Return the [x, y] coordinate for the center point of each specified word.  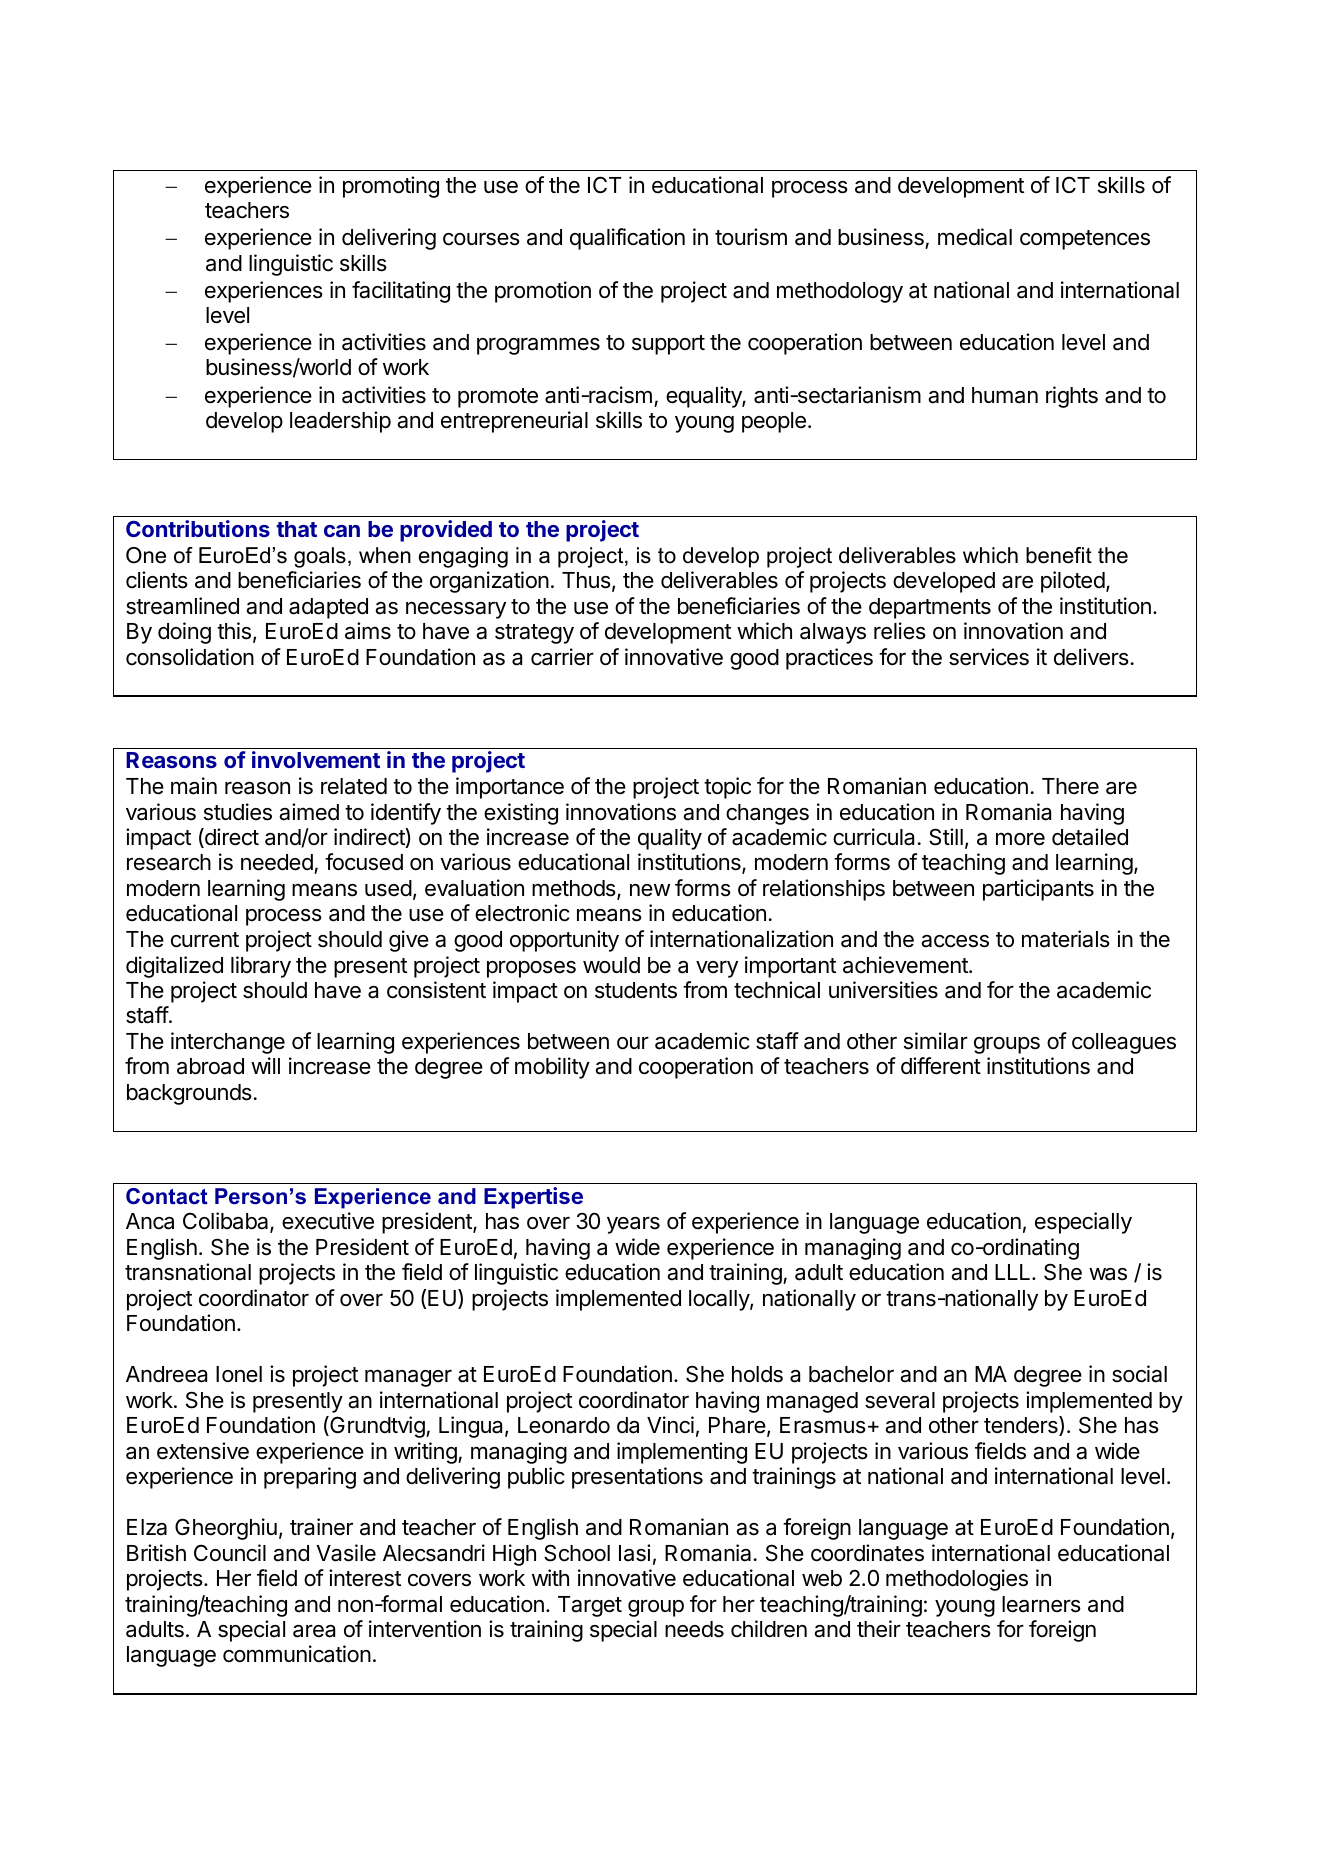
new [650, 890]
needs [694, 1629]
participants [1038, 890]
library [261, 967]
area [314, 1631]
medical [975, 237]
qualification [627, 239]
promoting [391, 187]
